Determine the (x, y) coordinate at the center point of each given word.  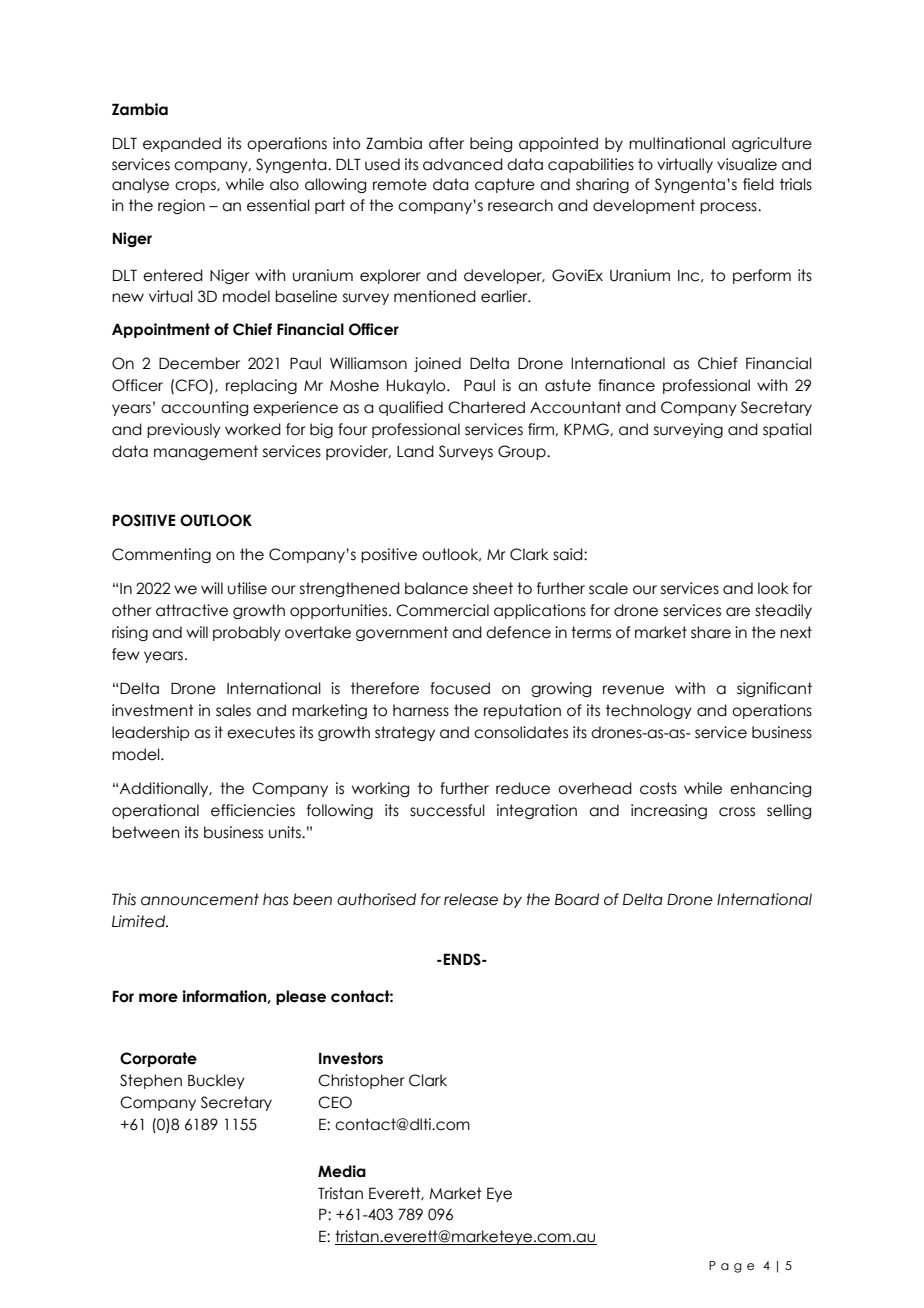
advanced (463, 164)
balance (436, 588)
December (199, 363)
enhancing (770, 789)
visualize (747, 164)
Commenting (161, 555)
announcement (200, 899)
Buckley (216, 1081)
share (711, 632)
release (471, 899)
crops (196, 187)
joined (437, 364)
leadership (151, 733)
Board (577, 899)
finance (626, 385)
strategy (405, 733)
